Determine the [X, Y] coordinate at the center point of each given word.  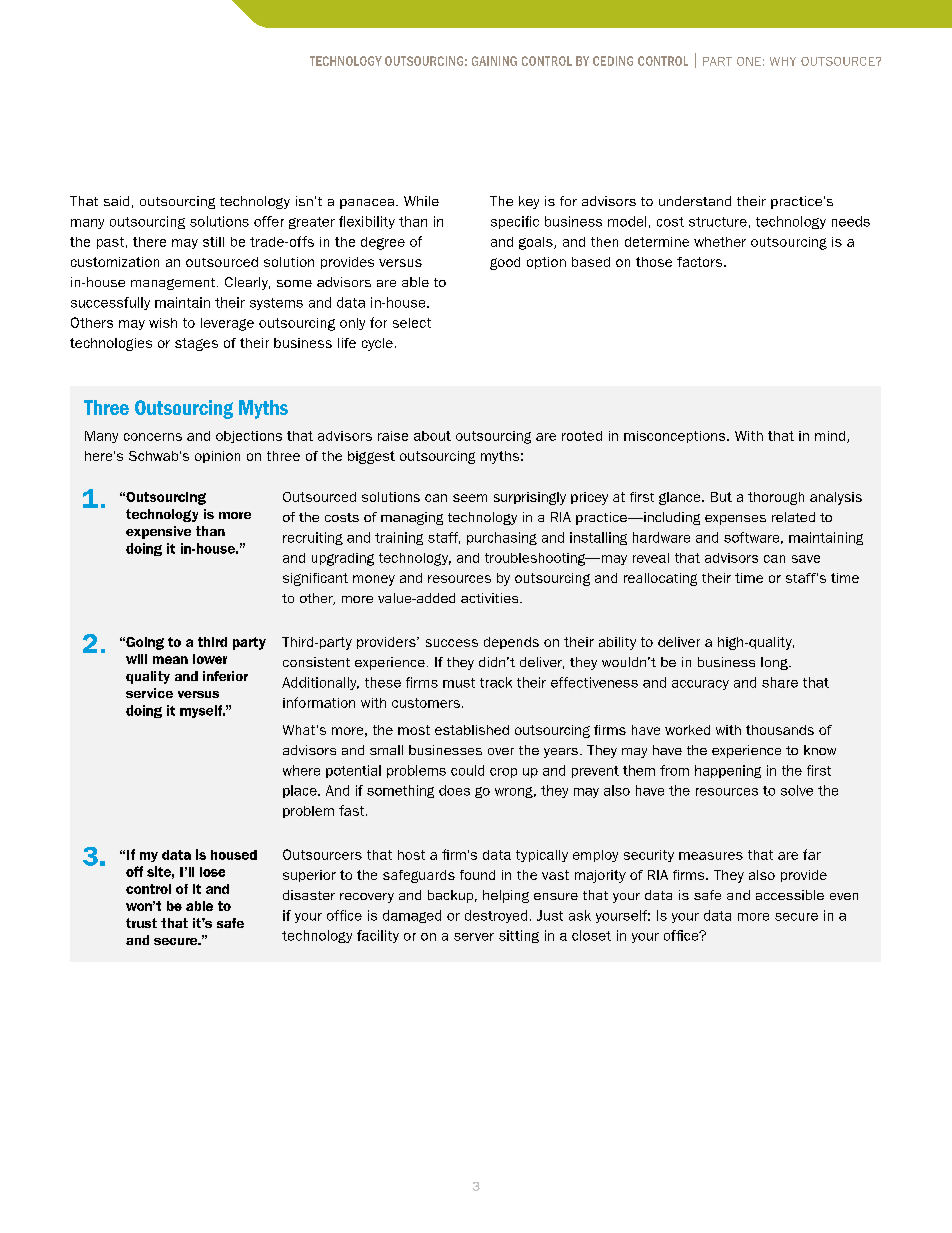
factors [701, 262]
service [149, 693]
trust [141, 923]
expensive [158, 532]
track [496, 682]
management [174, 284]
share [780, 682]
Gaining [494, 61]
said [116, 201]
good [505, 263]
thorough [776, 498]
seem [470, 498]
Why [783, 61]
